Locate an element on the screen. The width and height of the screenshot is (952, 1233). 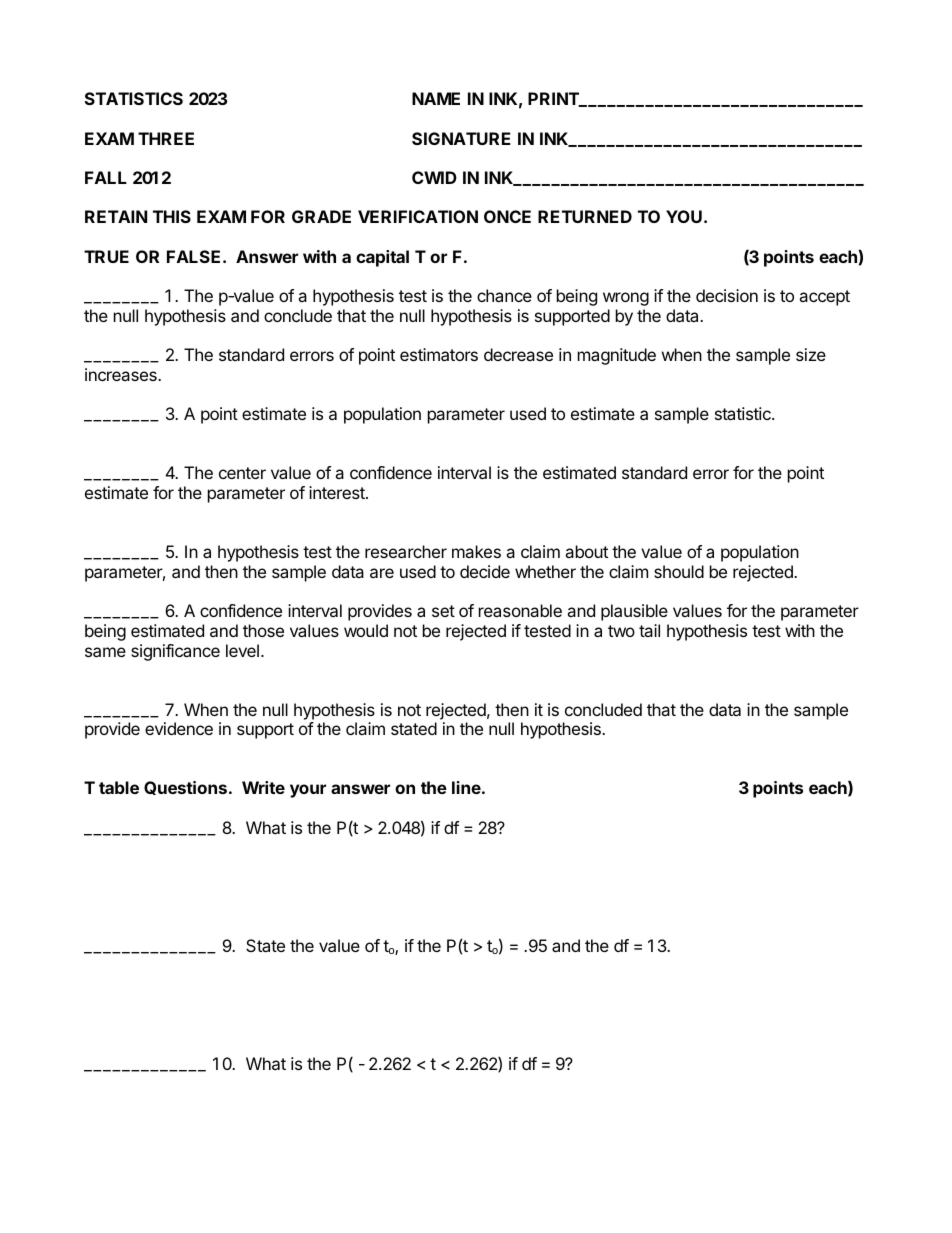
center is located at coordinates (242, 473).
